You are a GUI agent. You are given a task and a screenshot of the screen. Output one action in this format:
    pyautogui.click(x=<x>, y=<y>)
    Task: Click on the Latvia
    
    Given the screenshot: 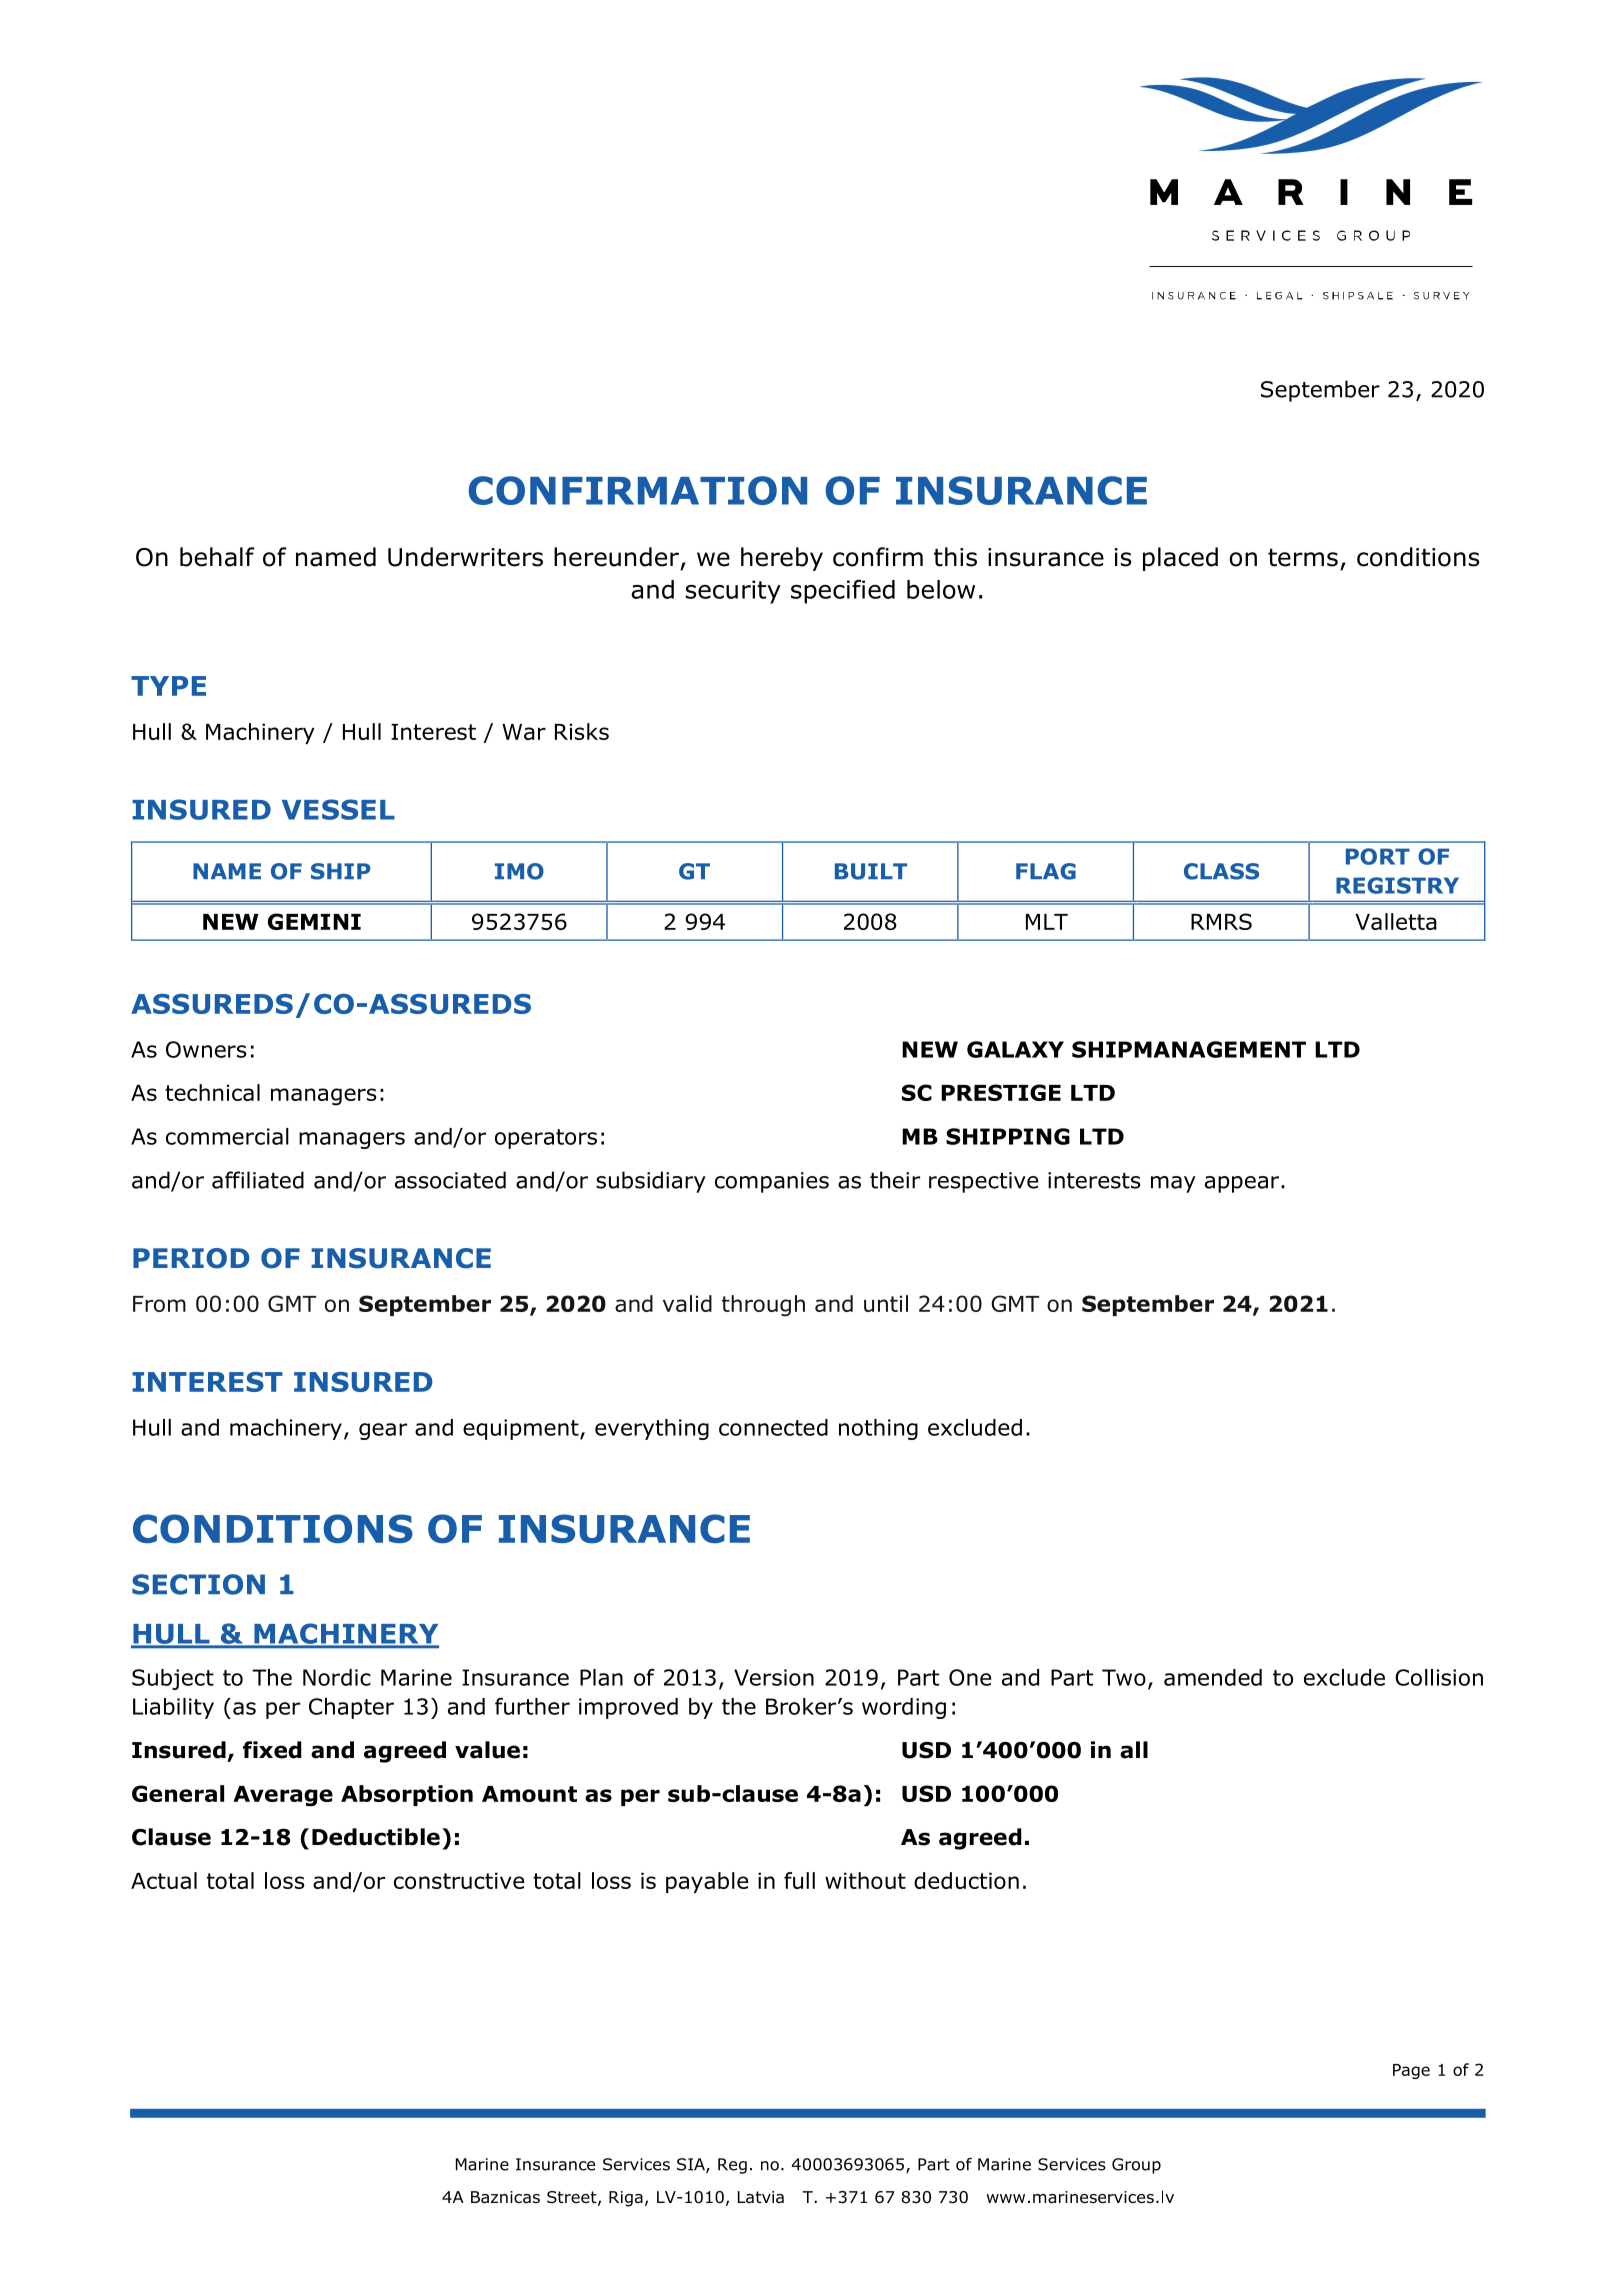 What is the action you would take?
    pyautogui.click(x=761, y=2197)
